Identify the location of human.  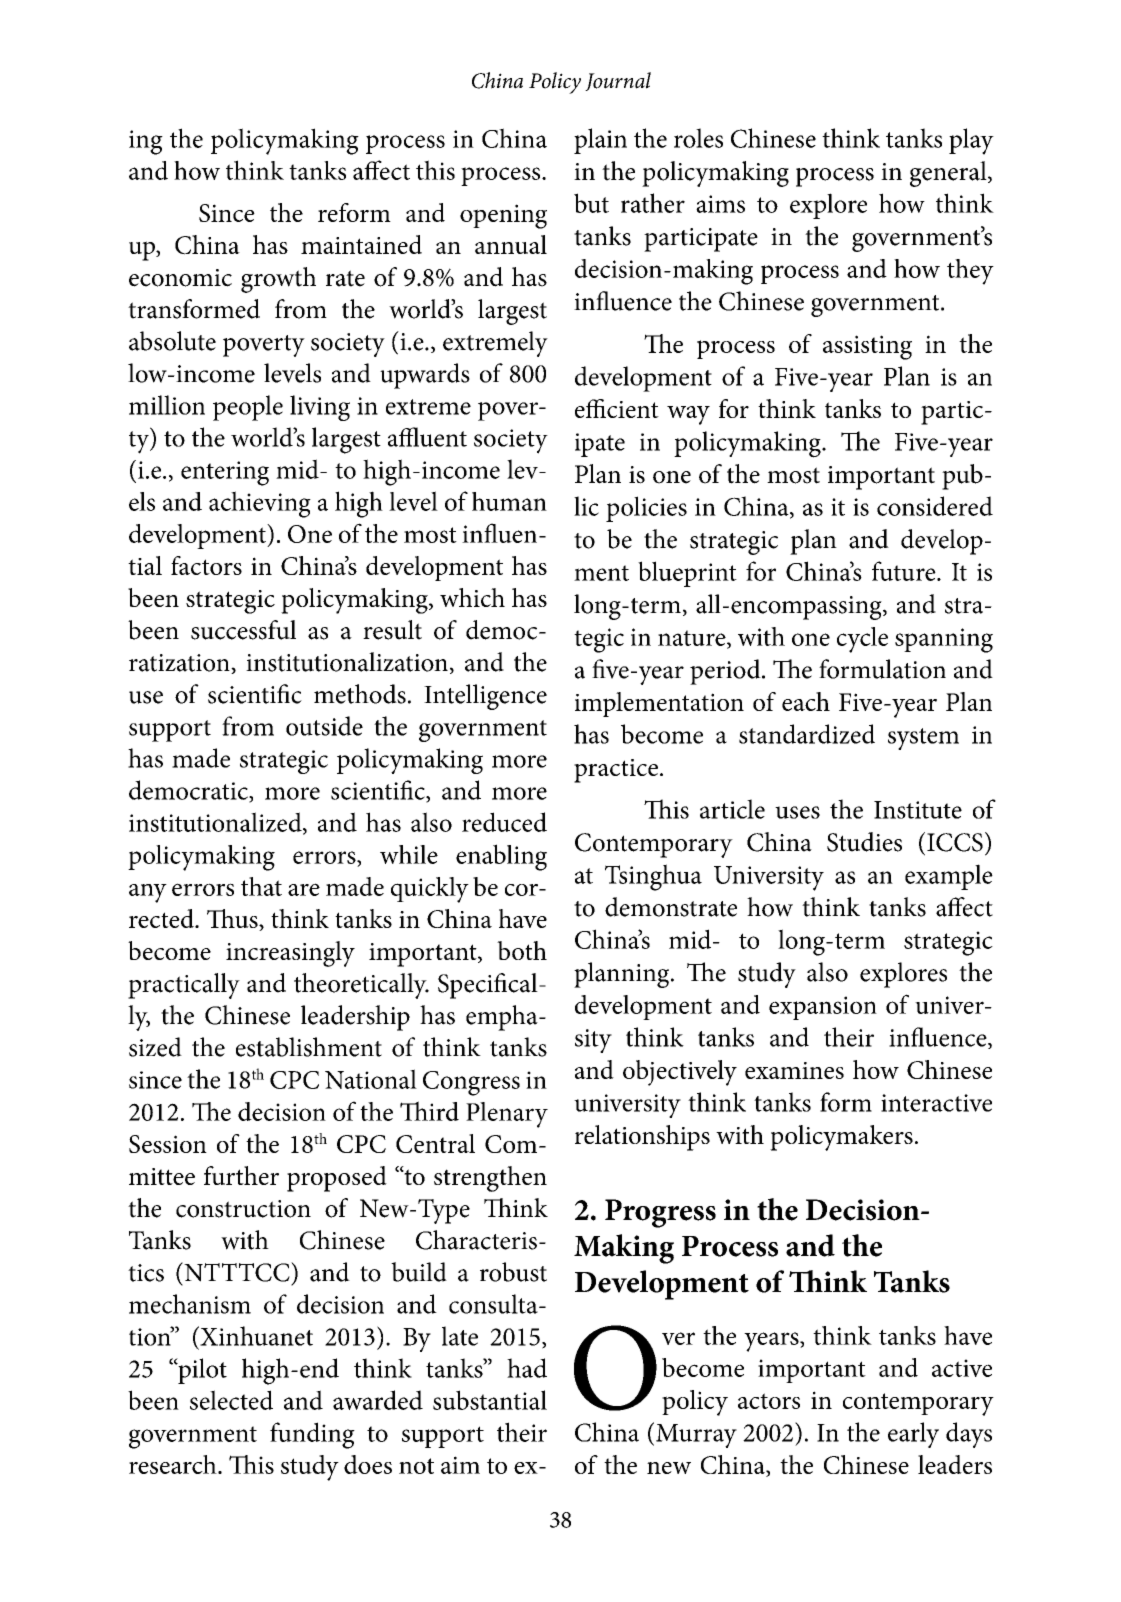
(509, 501).
